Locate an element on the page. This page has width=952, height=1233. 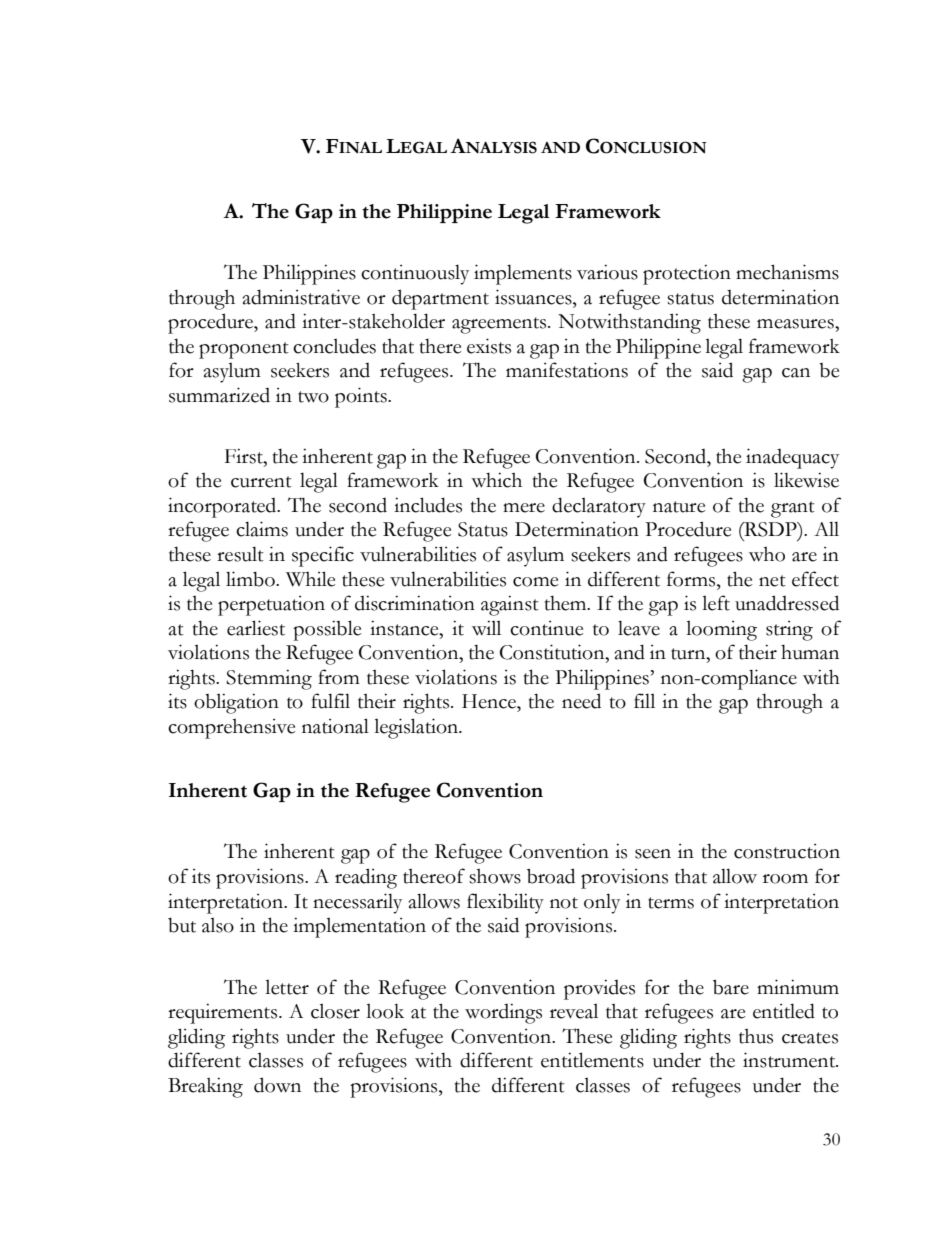
Hence is located at coordinates (490, 701).
